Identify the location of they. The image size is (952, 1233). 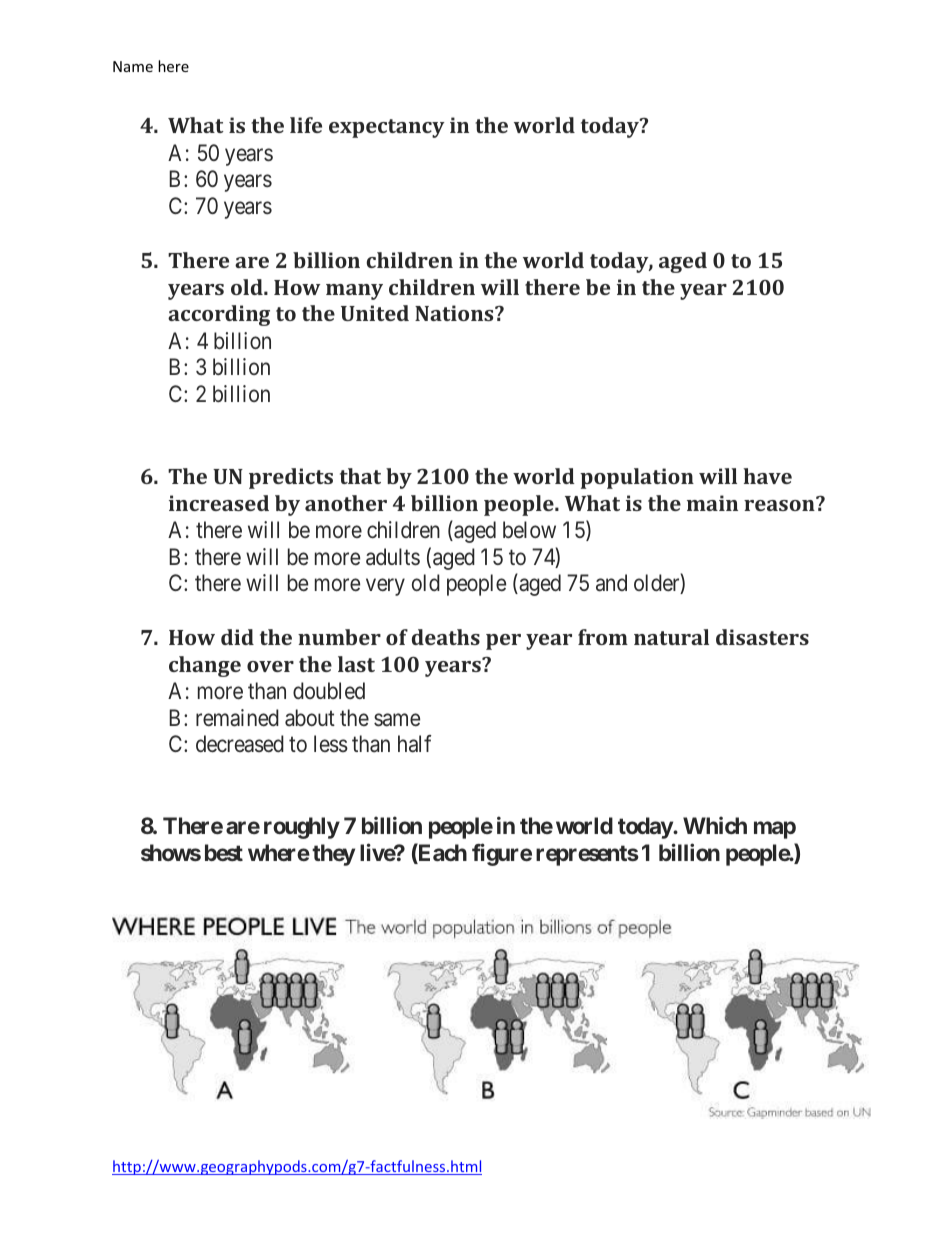
(333, 855).
